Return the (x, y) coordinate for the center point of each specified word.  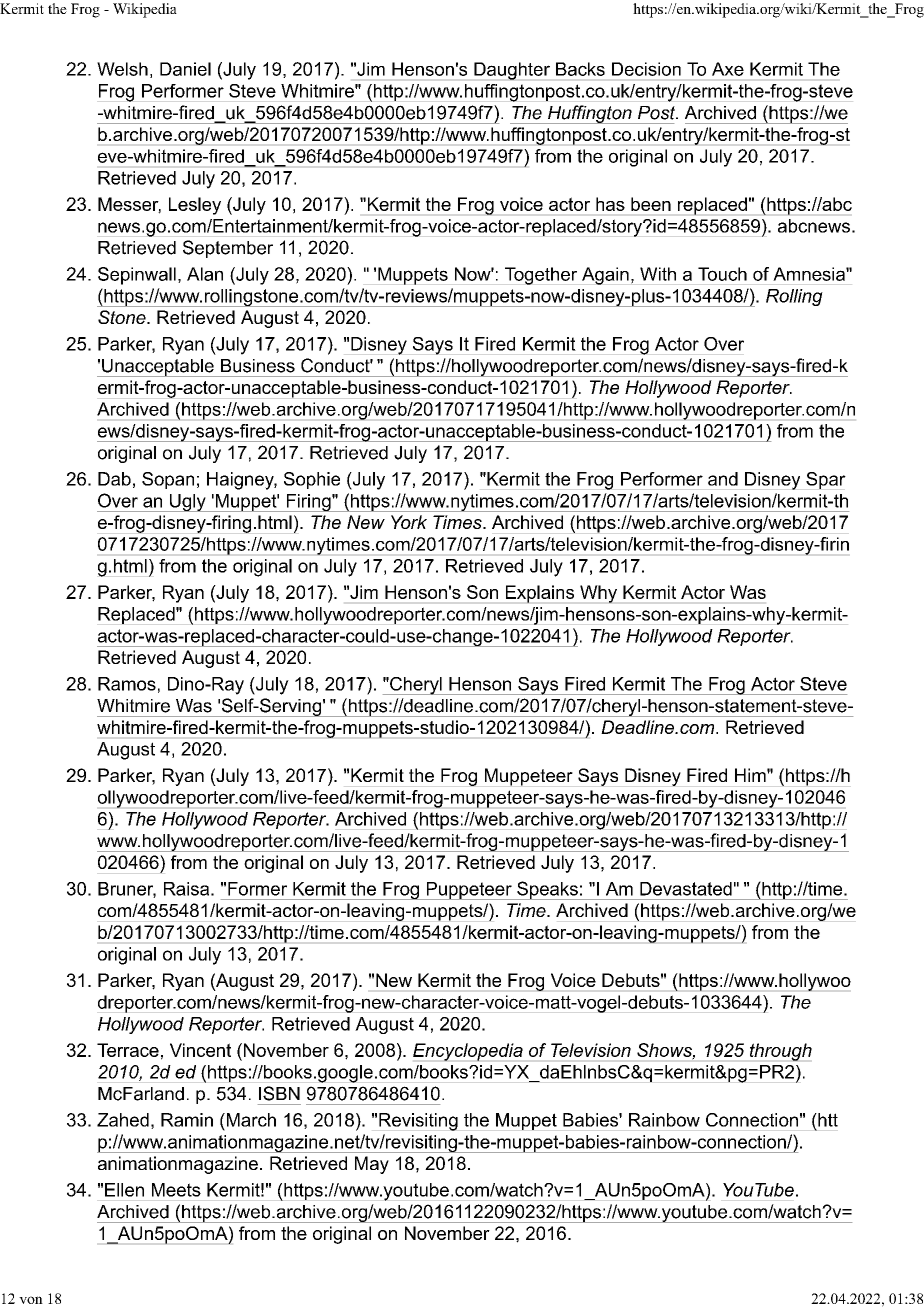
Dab (114, 479)
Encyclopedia (468, 1052)
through (781, 1052)
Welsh (122, 69)
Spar (826, 480)
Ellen (124, 1190)
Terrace (128, 1050)
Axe (728, 69)
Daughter (512, 71)
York (409, 522)
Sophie (312, 480)
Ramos (127, 684)
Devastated (686, 889)
